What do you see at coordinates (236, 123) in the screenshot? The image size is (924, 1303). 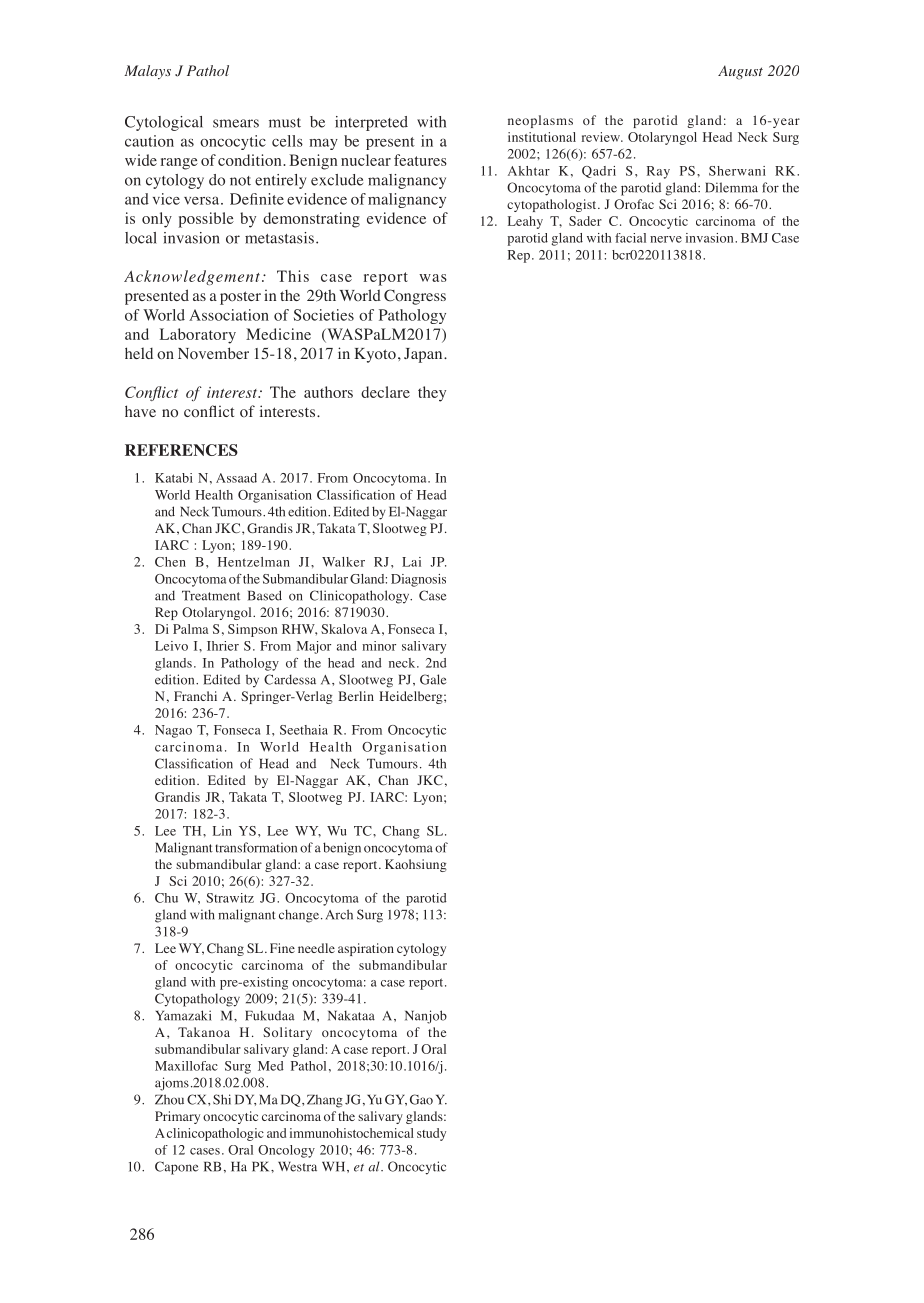 I see `smears` at bounding box center [236, 123].
